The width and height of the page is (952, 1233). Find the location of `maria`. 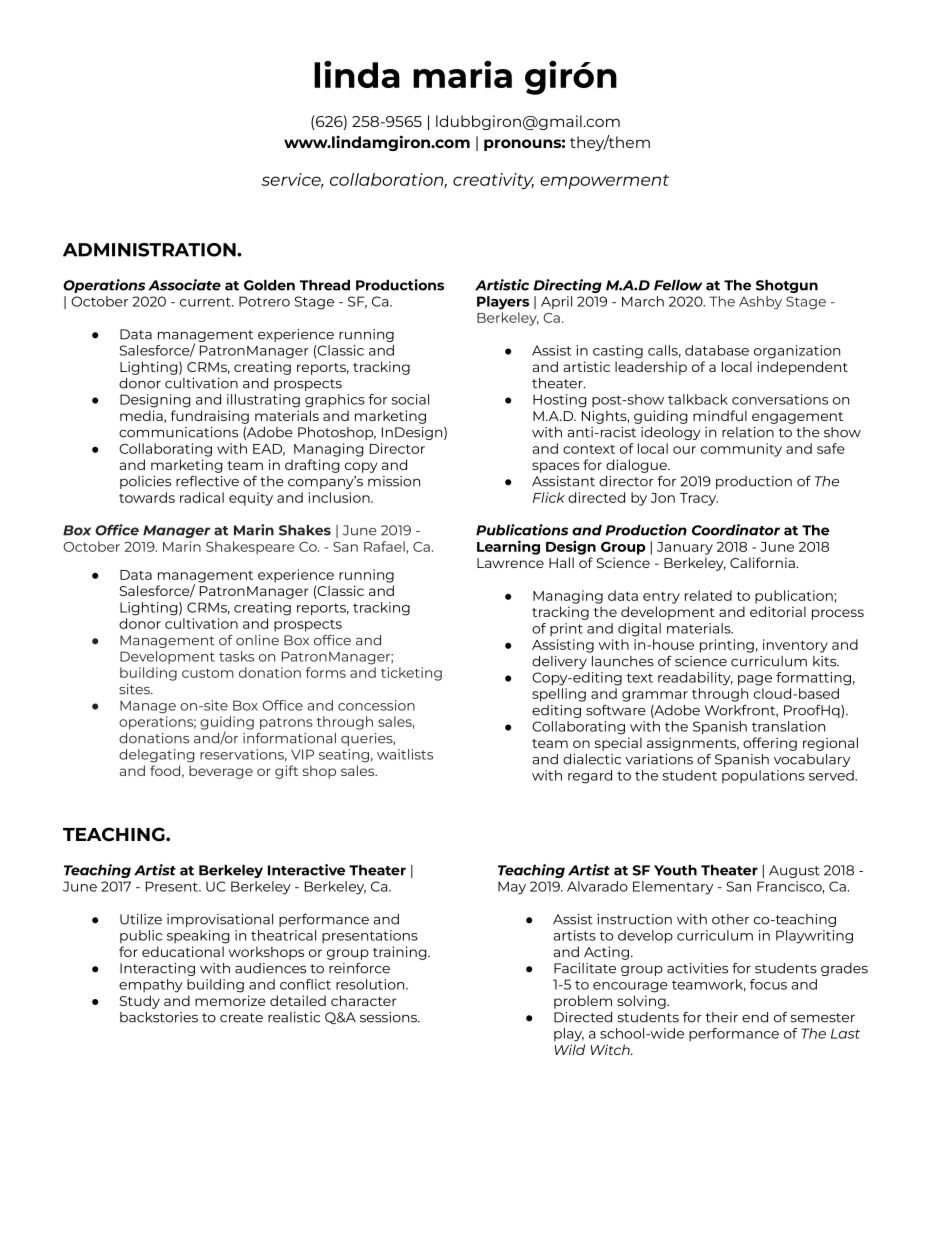

maria is located at coordinates (462, 74).
